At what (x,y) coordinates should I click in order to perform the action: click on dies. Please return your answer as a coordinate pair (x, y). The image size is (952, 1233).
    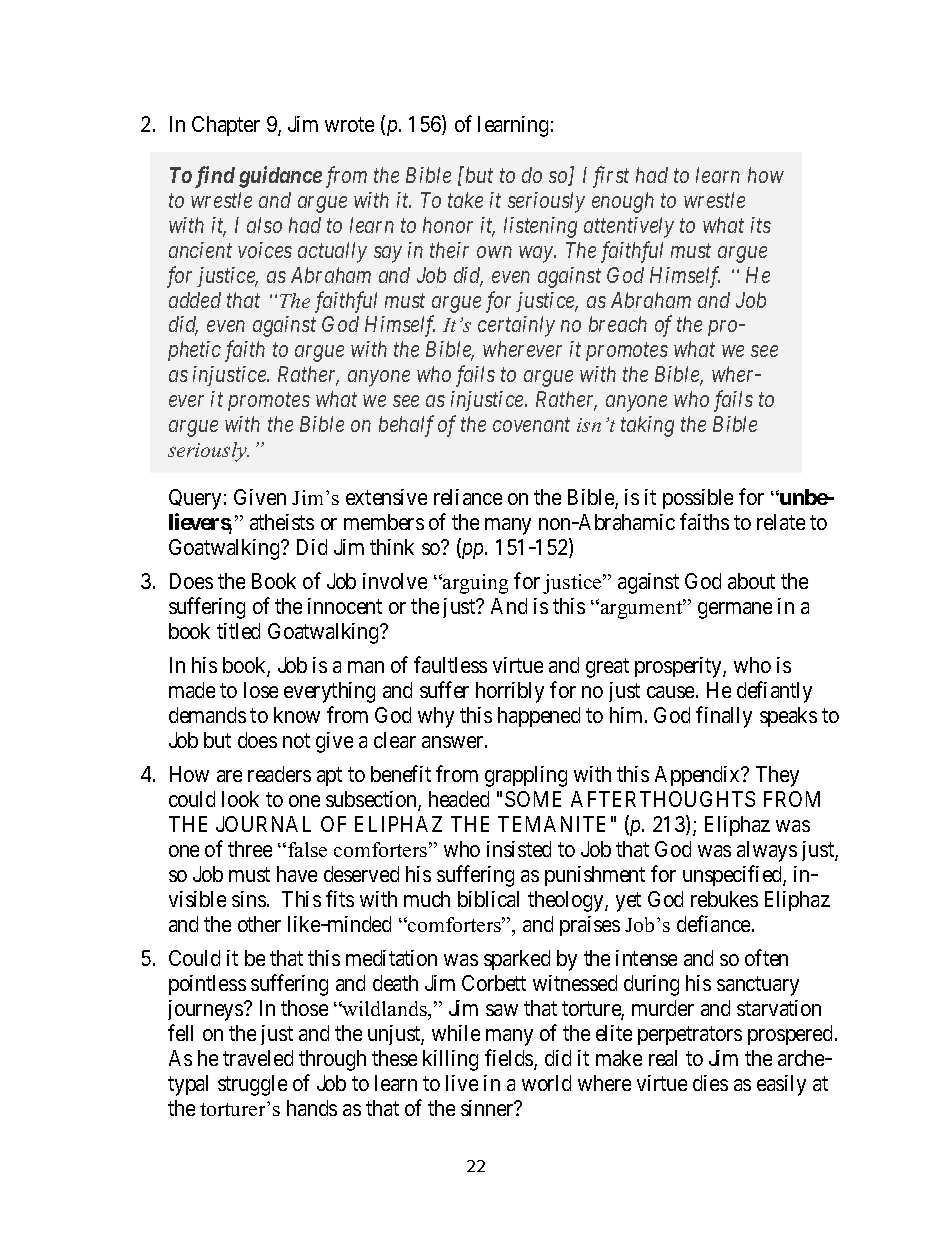
    Looking at the image, I should click on (710, 1083).
